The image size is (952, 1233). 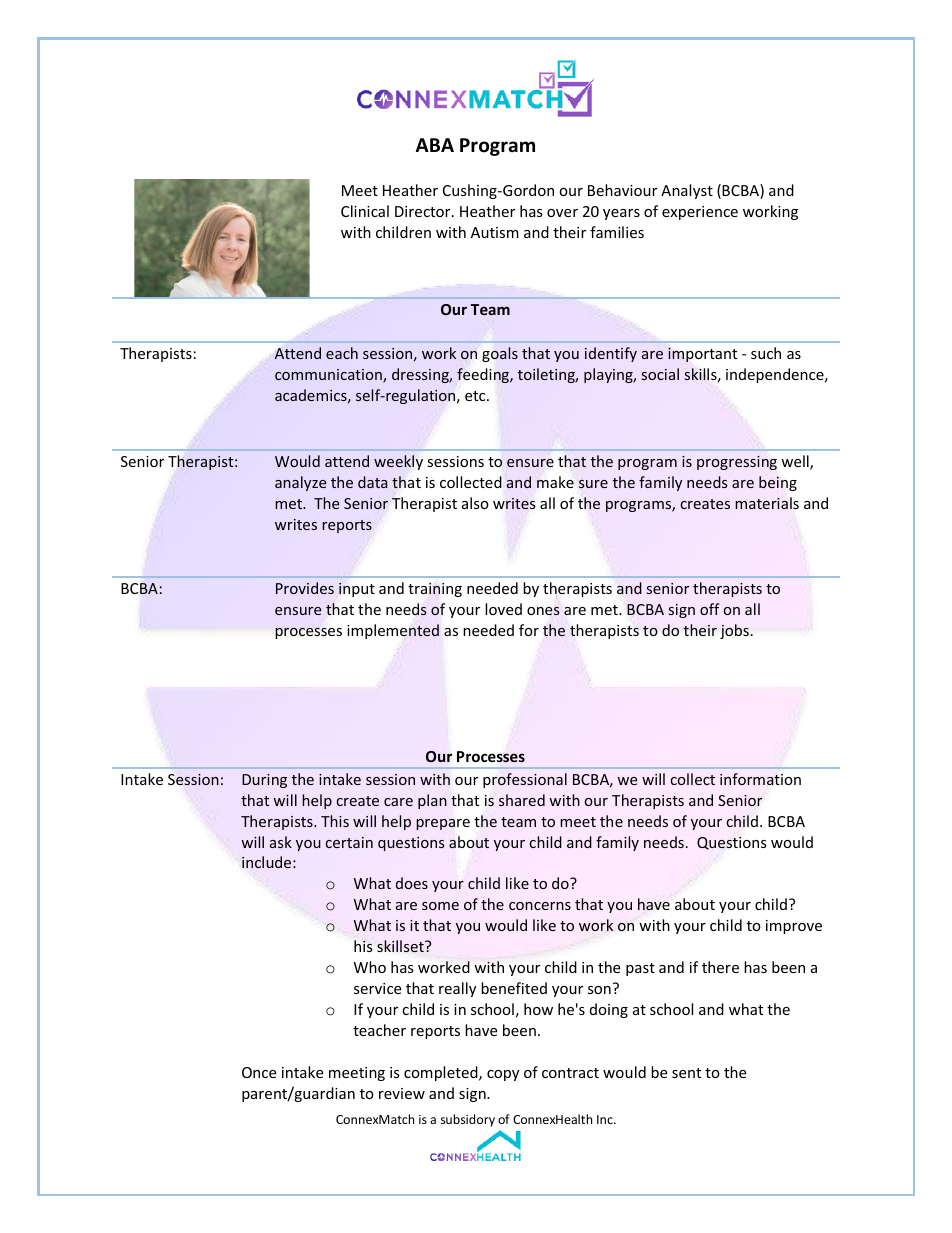 What do you see at coordinates (476, 396) in the image?
I see `etc` at bounding box center [476, 396].
